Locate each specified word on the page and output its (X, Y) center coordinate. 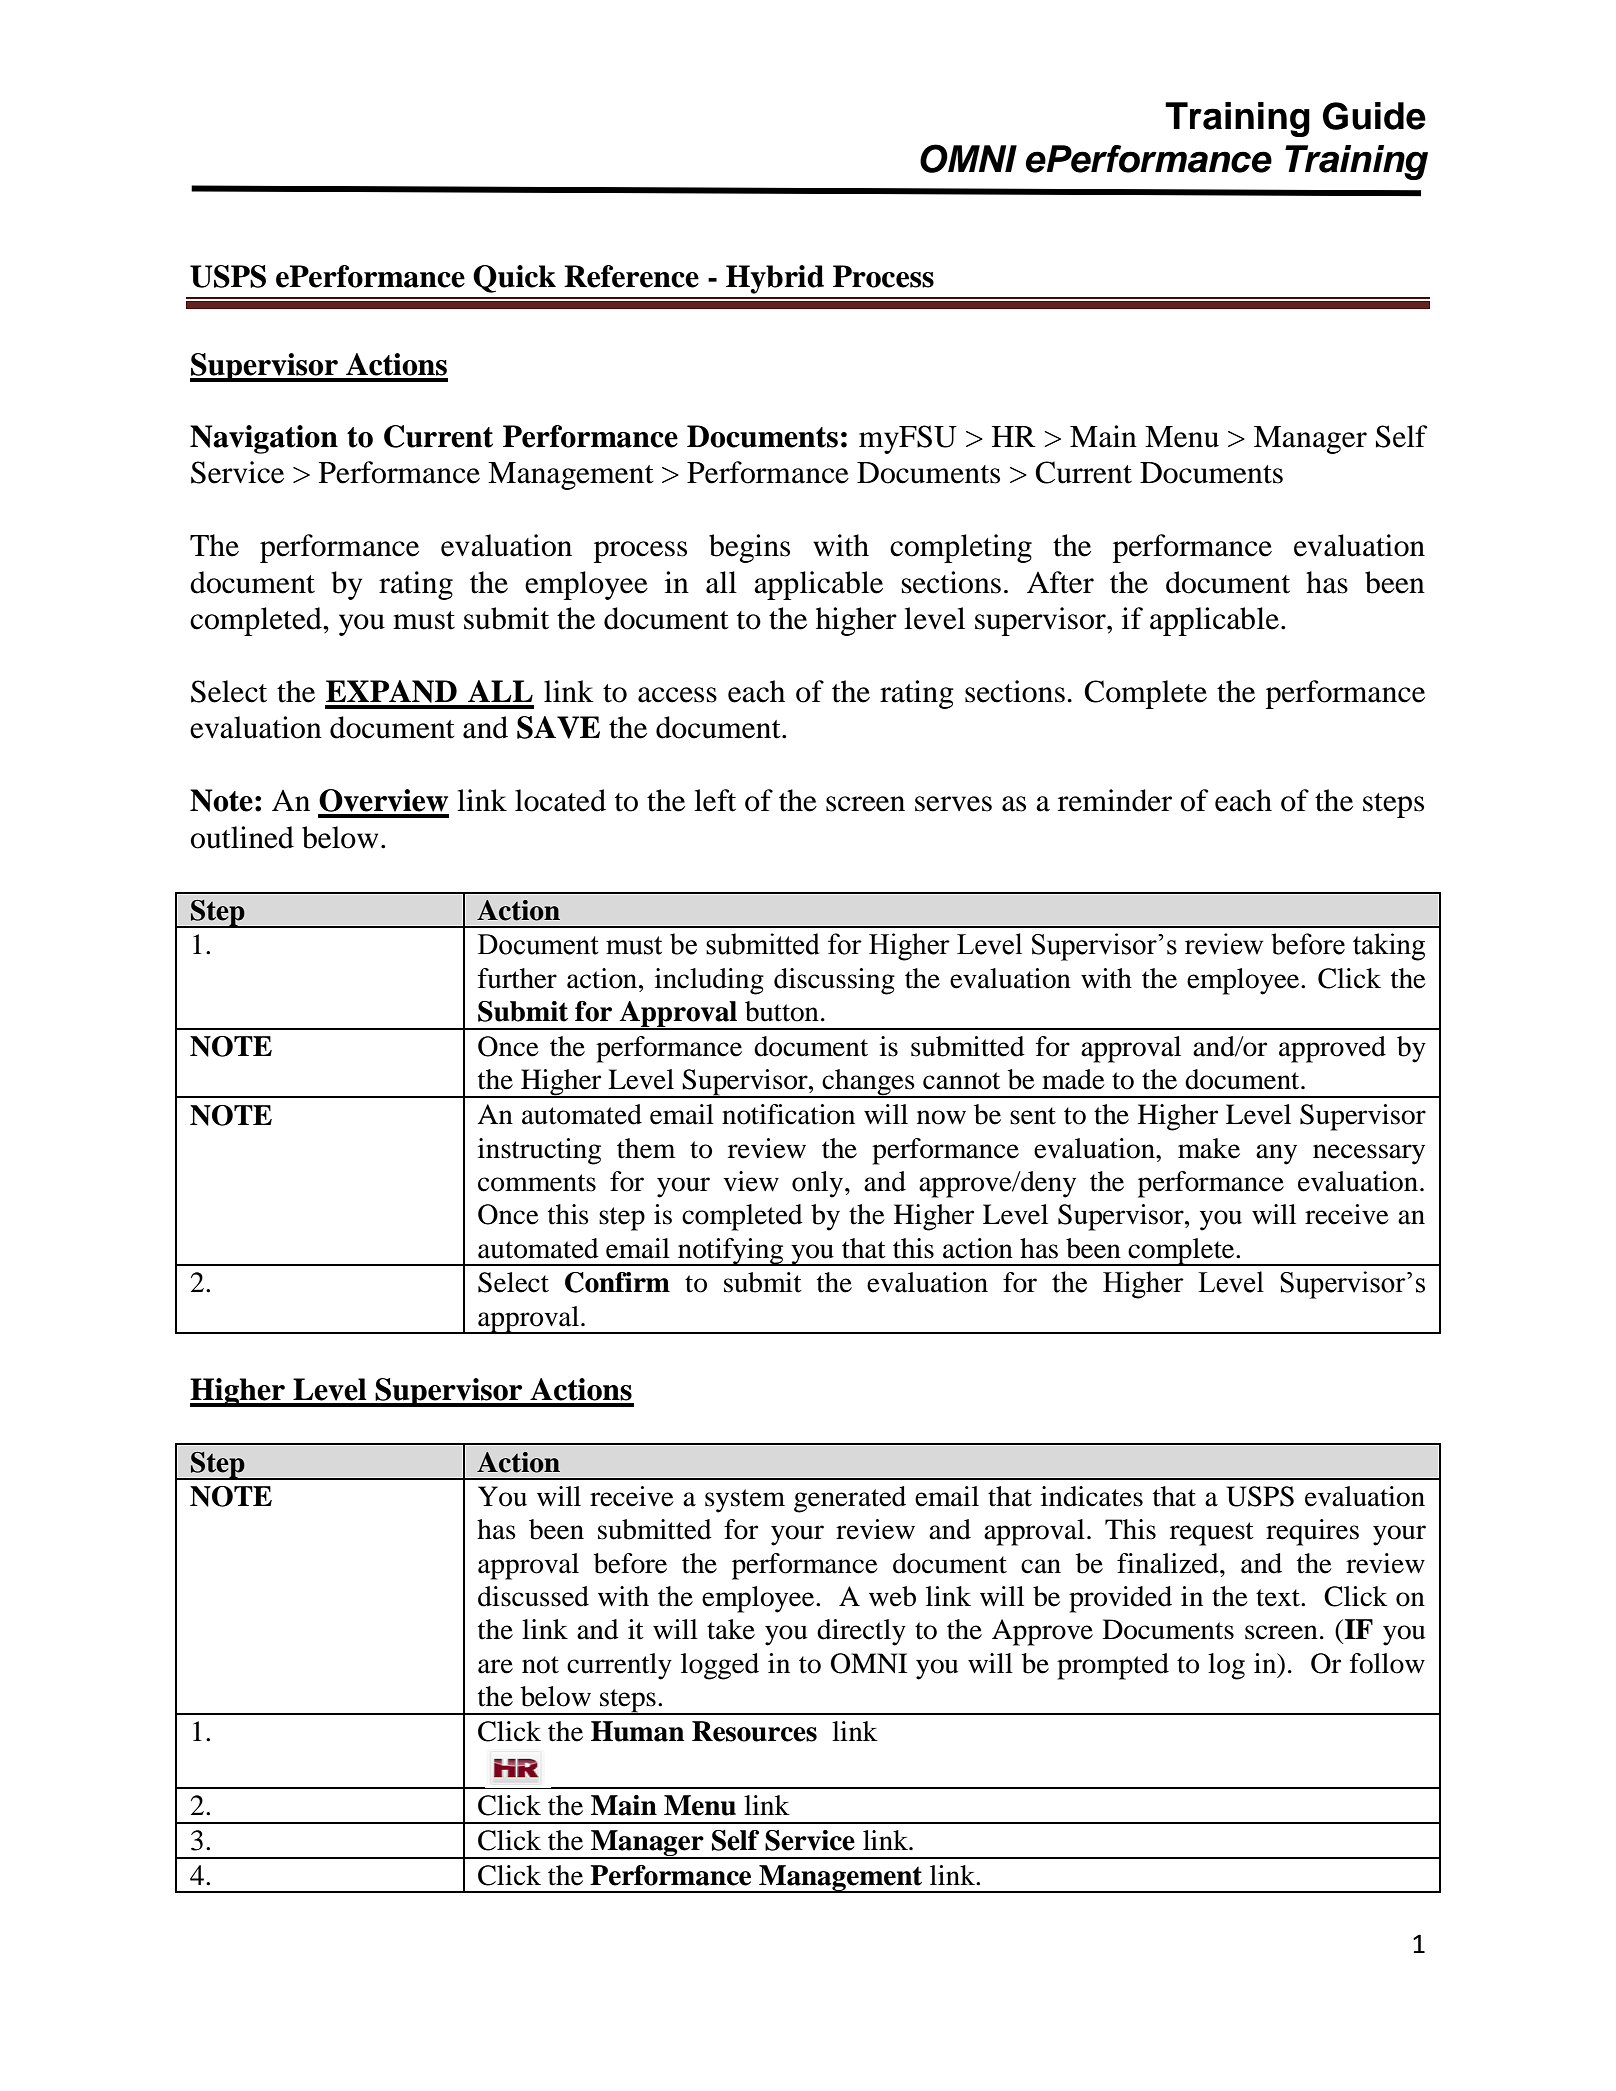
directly (861, 1632)
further (517, 978)
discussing (834, 981)
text (1279, 1598)
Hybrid (775, 279)
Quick (514, 279)
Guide (1374, 116)
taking (1389, 947)
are (495, 1666)
